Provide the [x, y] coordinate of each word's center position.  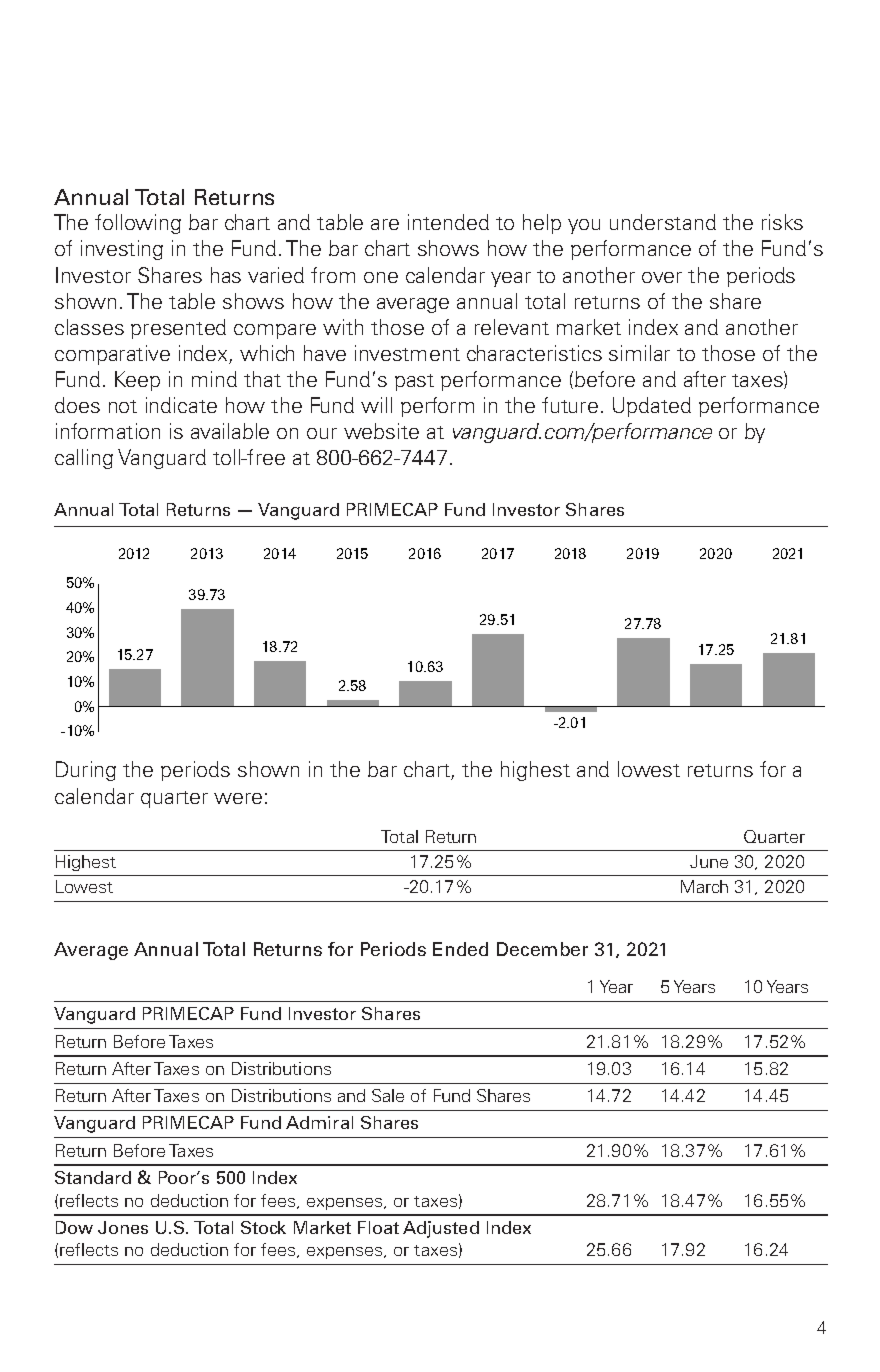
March [704, 886]
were [238, 798]
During [86, 771]
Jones [123, 1227]
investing [122, 250]
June [709, 861]
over [662, 277]
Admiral [319, 1122]
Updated [652, 407]
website [381, 431]
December [542, 949]
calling [84, 459]
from [333, 275]
